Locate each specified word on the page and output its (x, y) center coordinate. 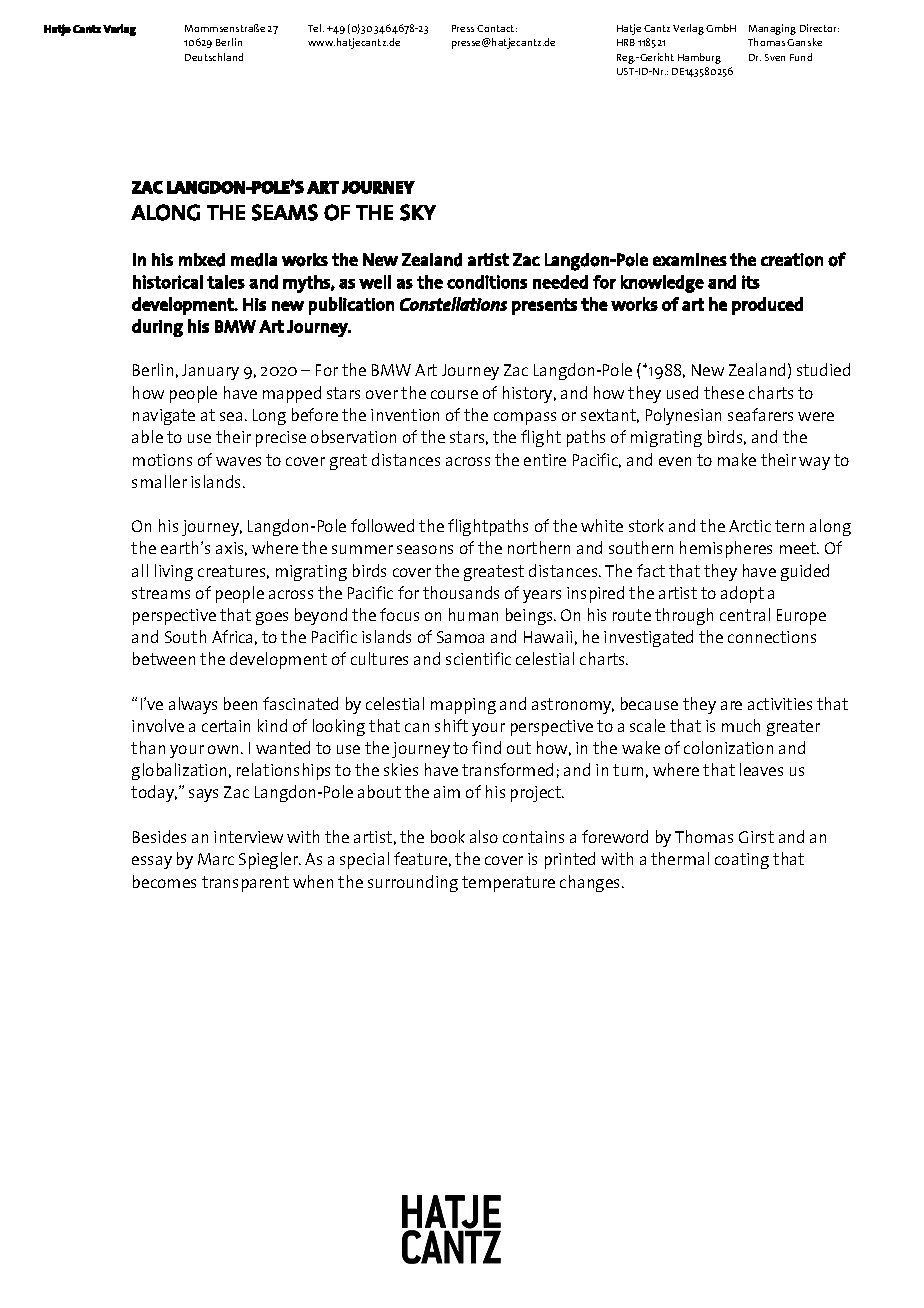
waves (238, 461)
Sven (775, 57)
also (484, 836)
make (737, 459)
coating (742, 861)
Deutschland (214, 57)
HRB (626, 42)
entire (545, 460)
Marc (216, 859)
